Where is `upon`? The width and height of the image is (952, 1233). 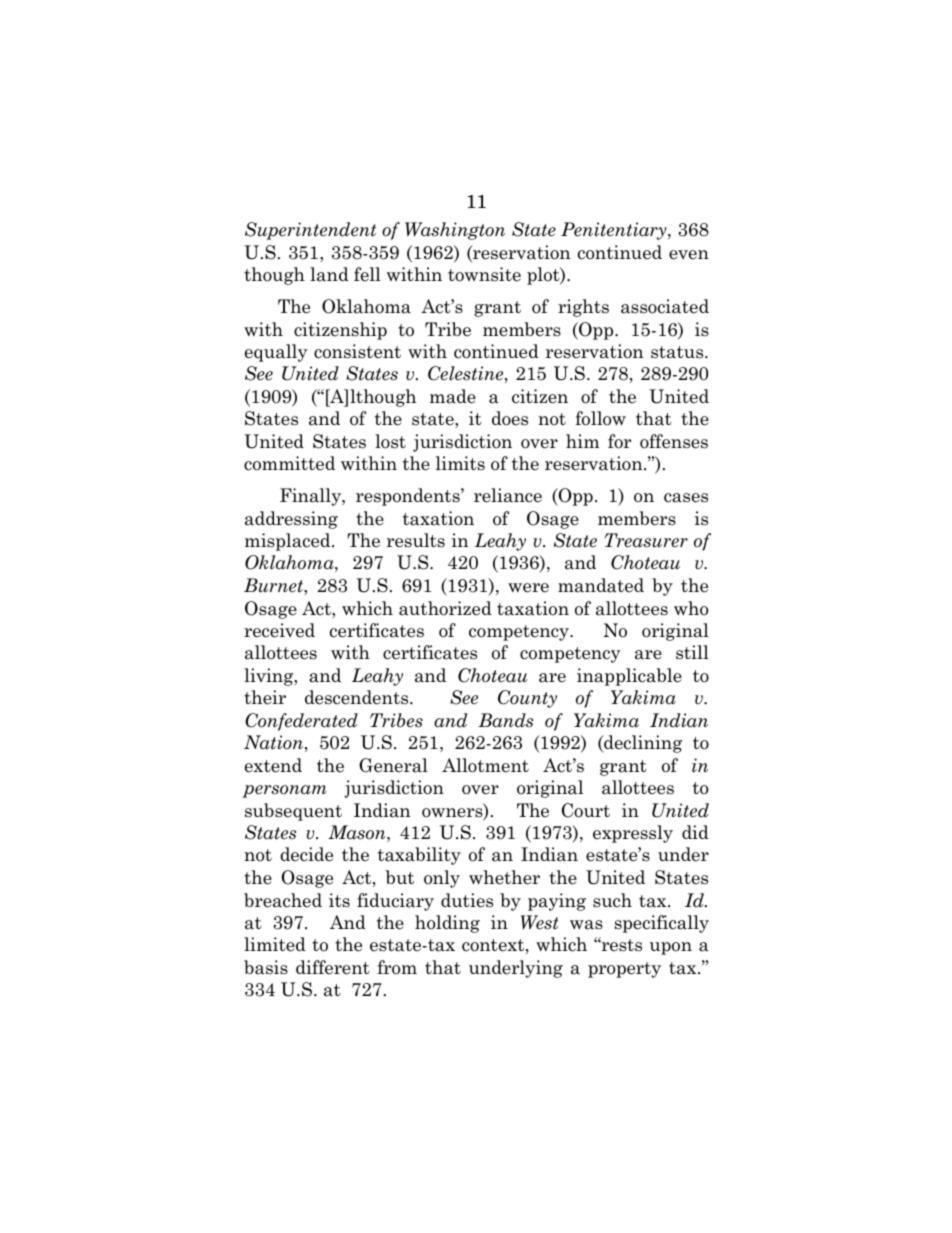
upon is located at coordinates (671, 948).
